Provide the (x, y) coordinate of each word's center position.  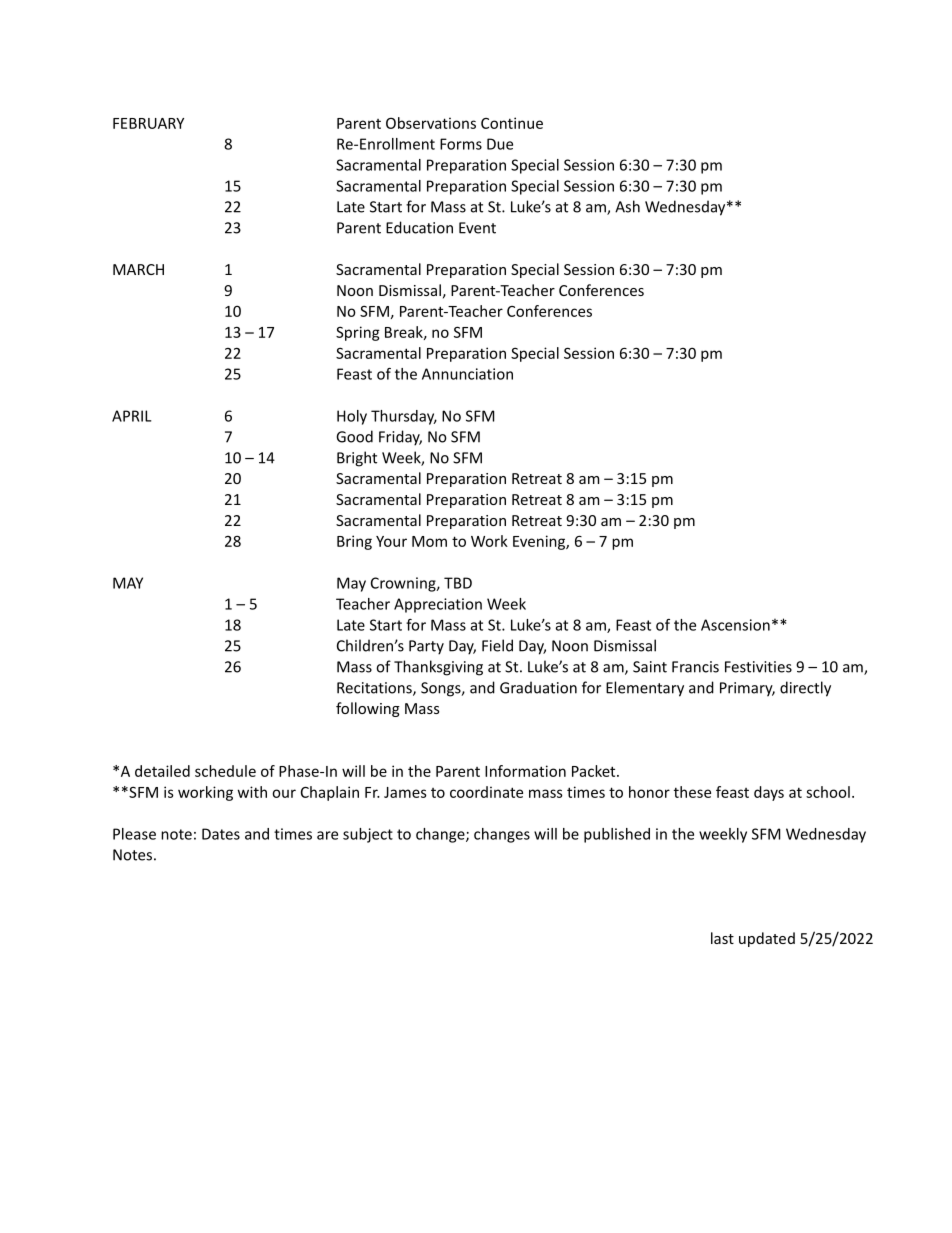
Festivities (758, 667)
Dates (221, 834)
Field (497, 645)
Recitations (375, 689)
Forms (461, 144)
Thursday (404, 417)
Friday (400, 438)
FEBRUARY (148, 123)
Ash (627, 206)
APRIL (131, 416)
